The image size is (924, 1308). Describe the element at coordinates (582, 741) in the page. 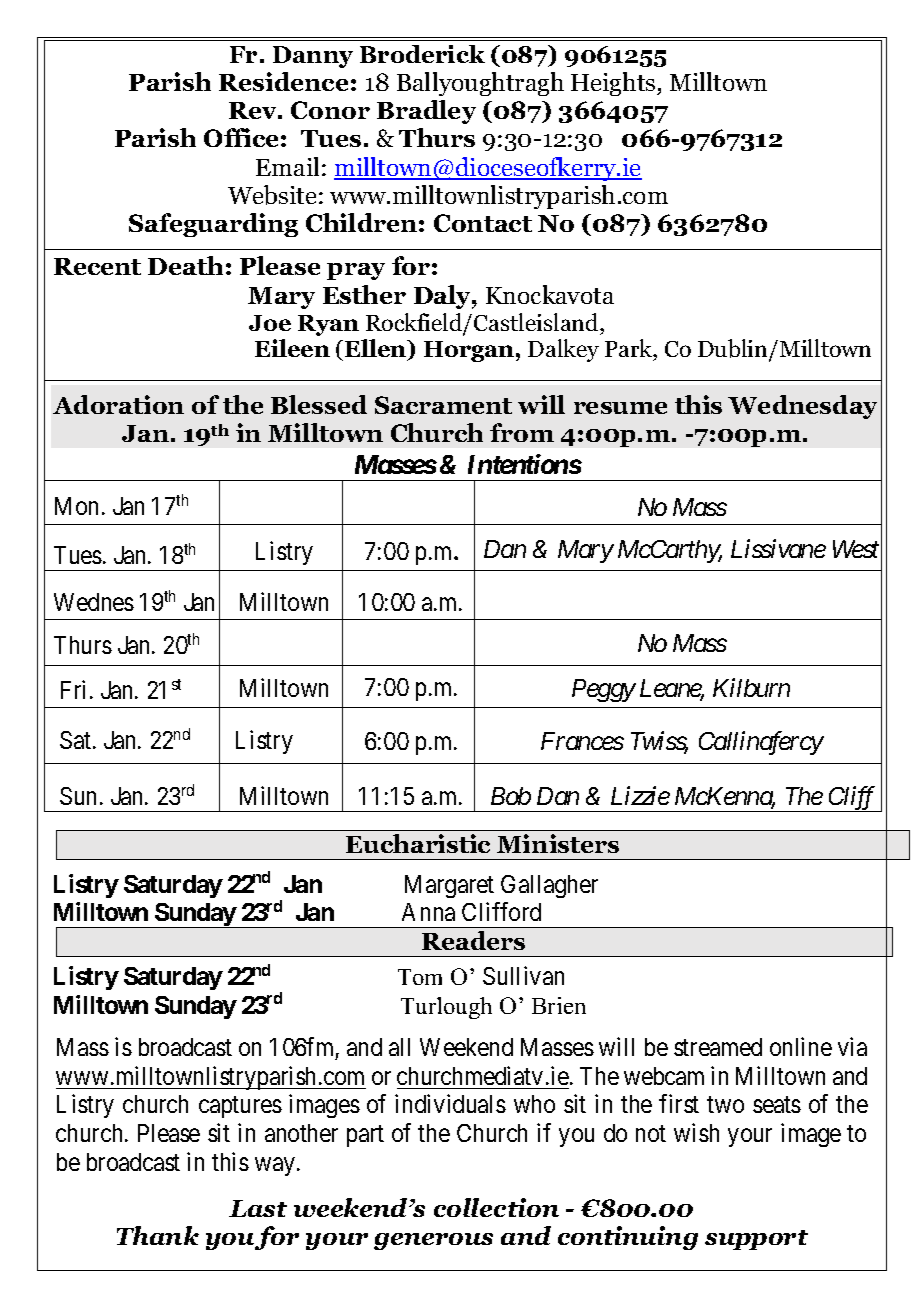

I see `Frances` at that location.
